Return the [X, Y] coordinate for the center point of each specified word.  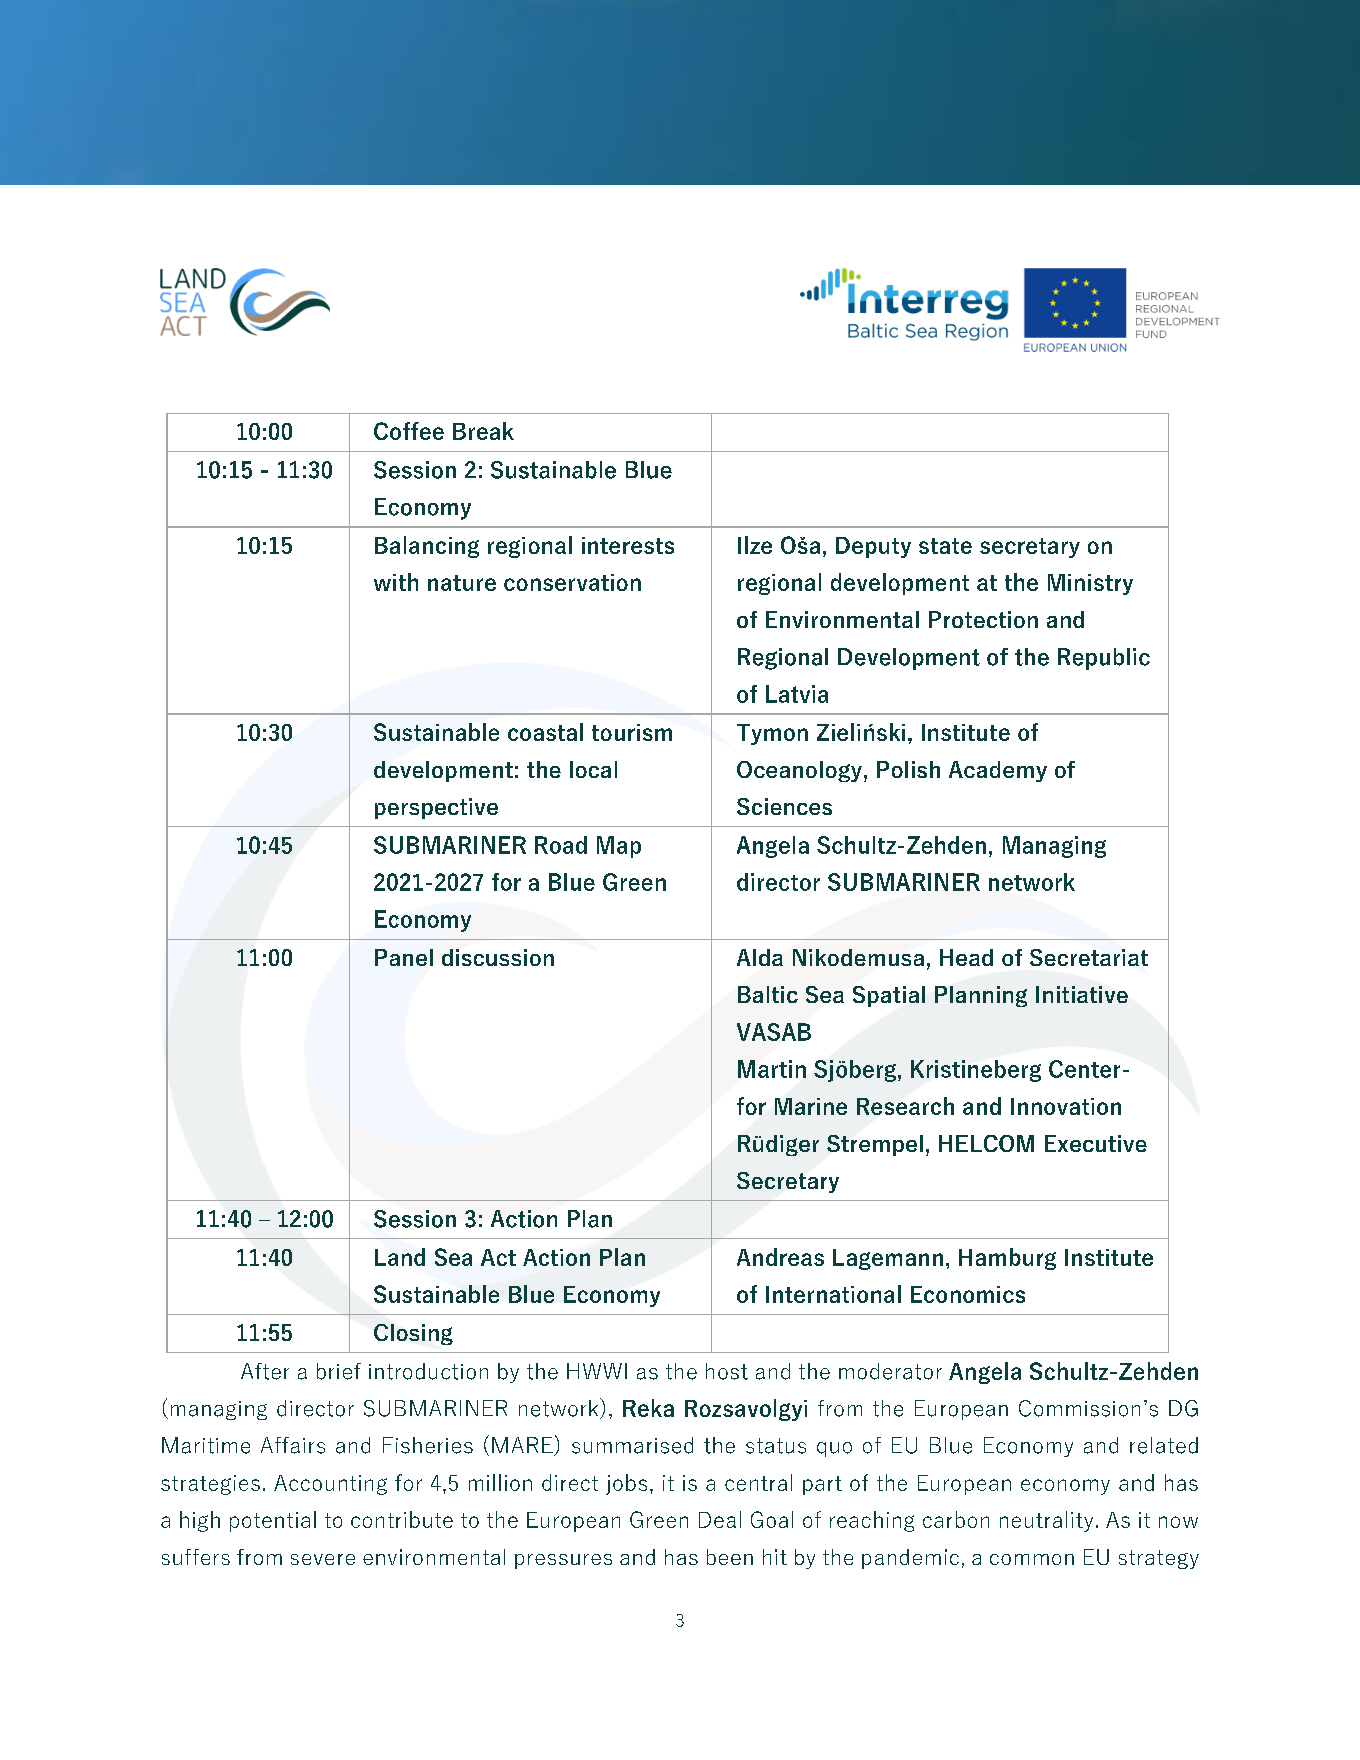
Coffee [409, 431]
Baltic [768, 994]
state [945, 546]
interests [628, 545]
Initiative [1082, 994]
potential [273, 1521]
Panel [404, 957]
